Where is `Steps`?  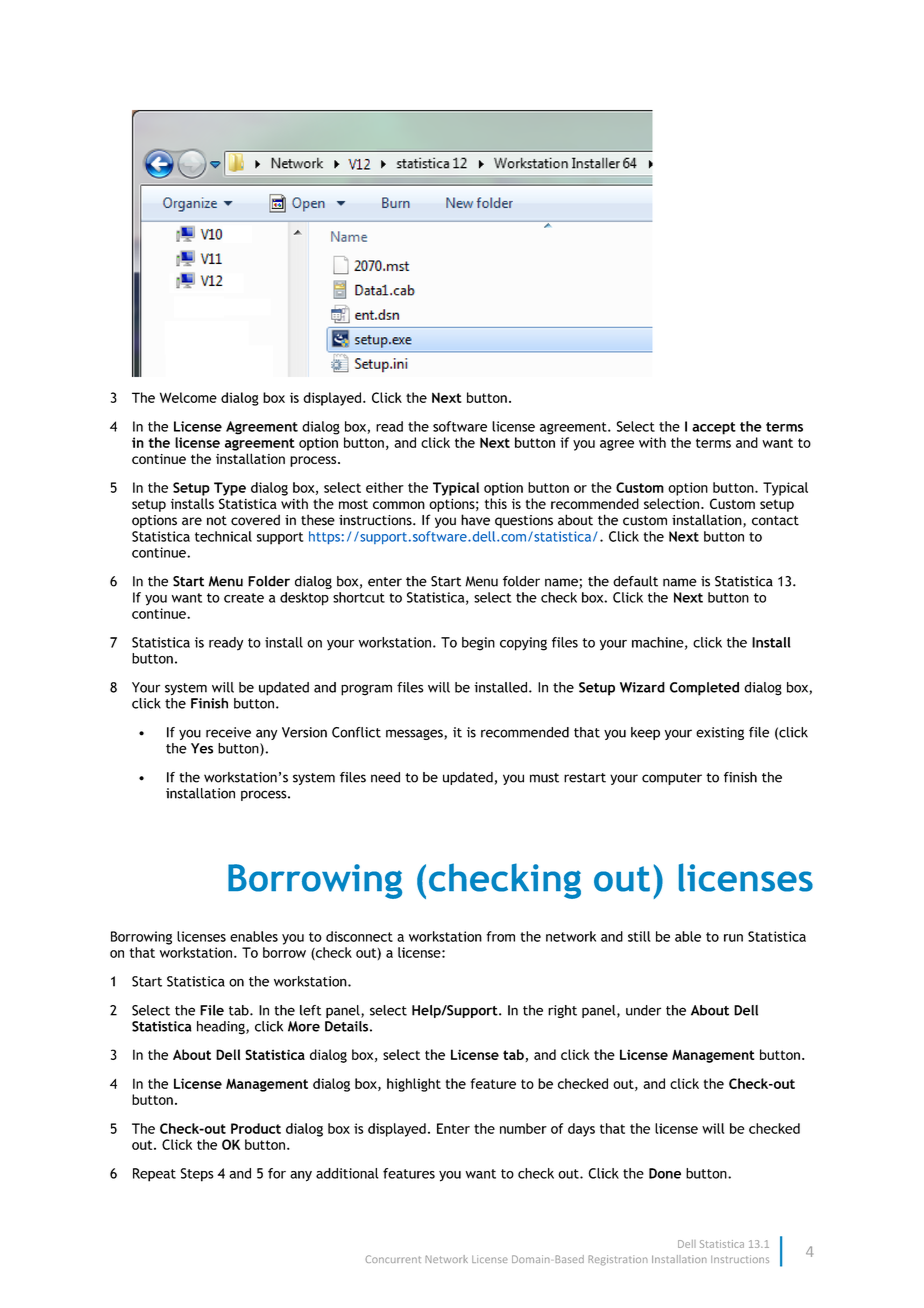 Steps is located at coordinates (197, 1175).
